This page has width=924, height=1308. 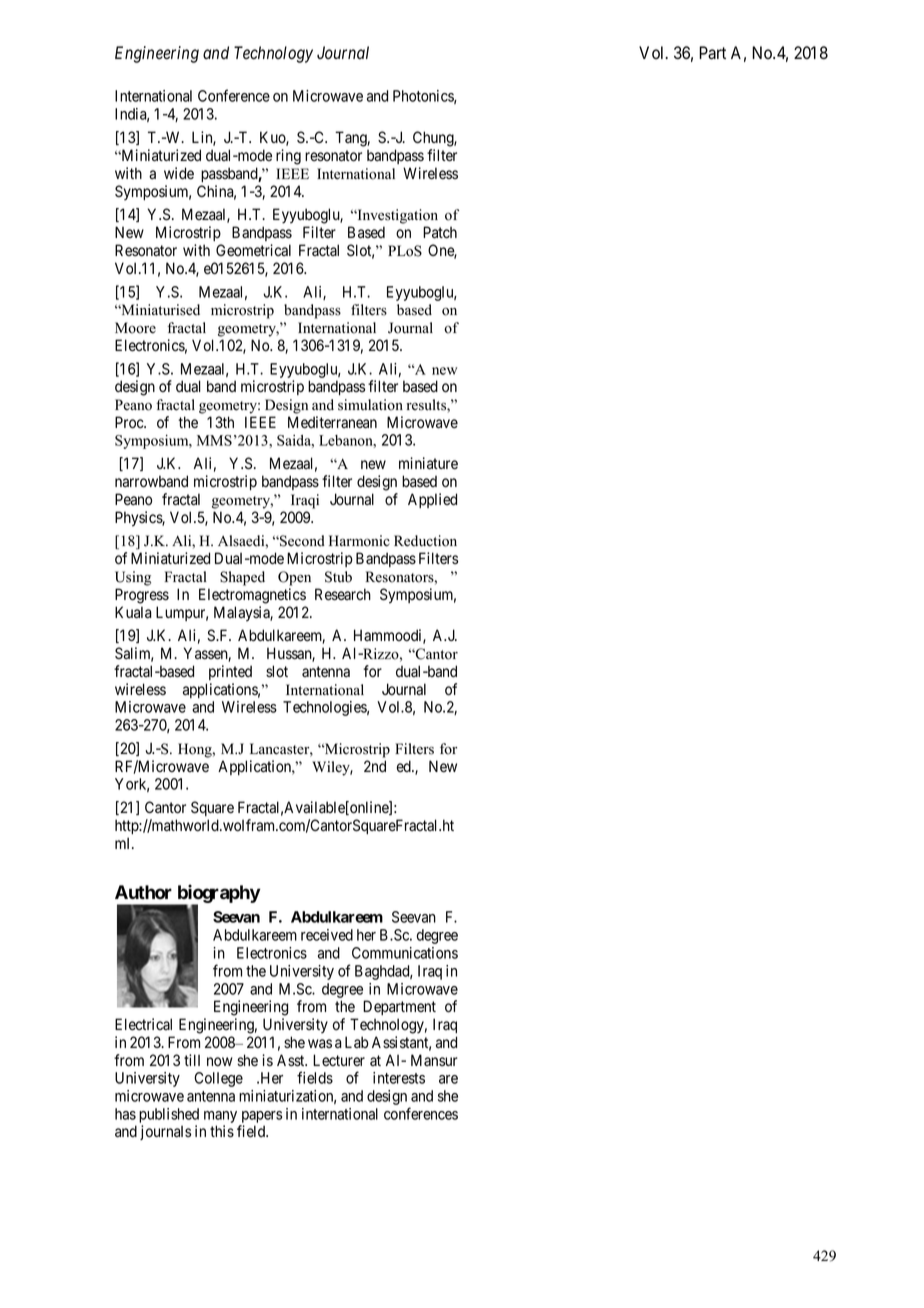 What do you see at coordinates (130, 422) in the page?
I see `Proc` at bounding box center [130, 422].
